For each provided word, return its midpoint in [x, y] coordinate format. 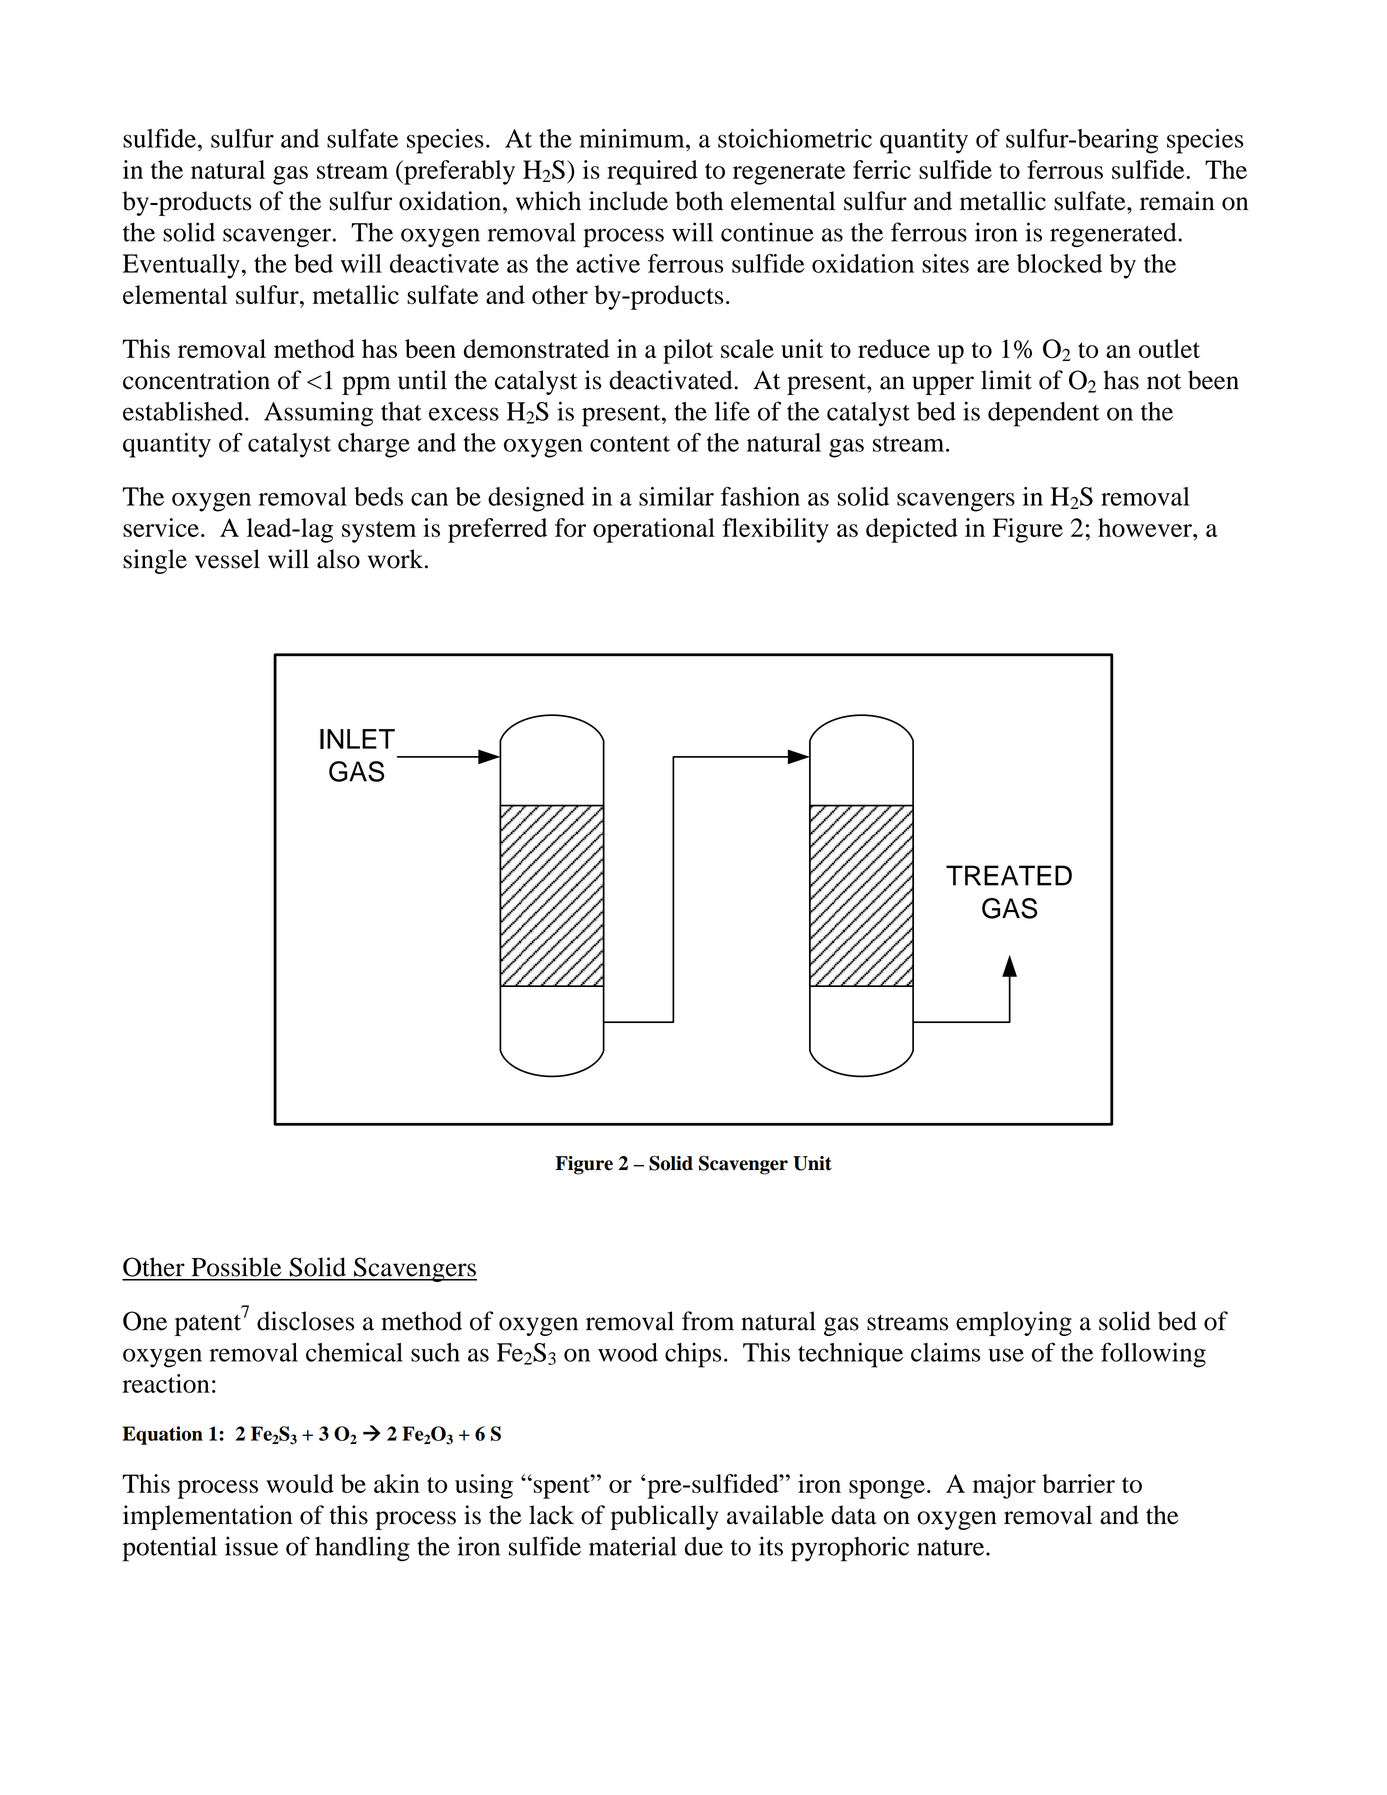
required [652, 172]
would [300, 1483]
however [1146, 527]
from [708, 1321]
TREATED [1009, 875]
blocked [1059, 263]
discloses [305, 1321]
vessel [227, 559]
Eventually [181, 266]
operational [654, 530]
